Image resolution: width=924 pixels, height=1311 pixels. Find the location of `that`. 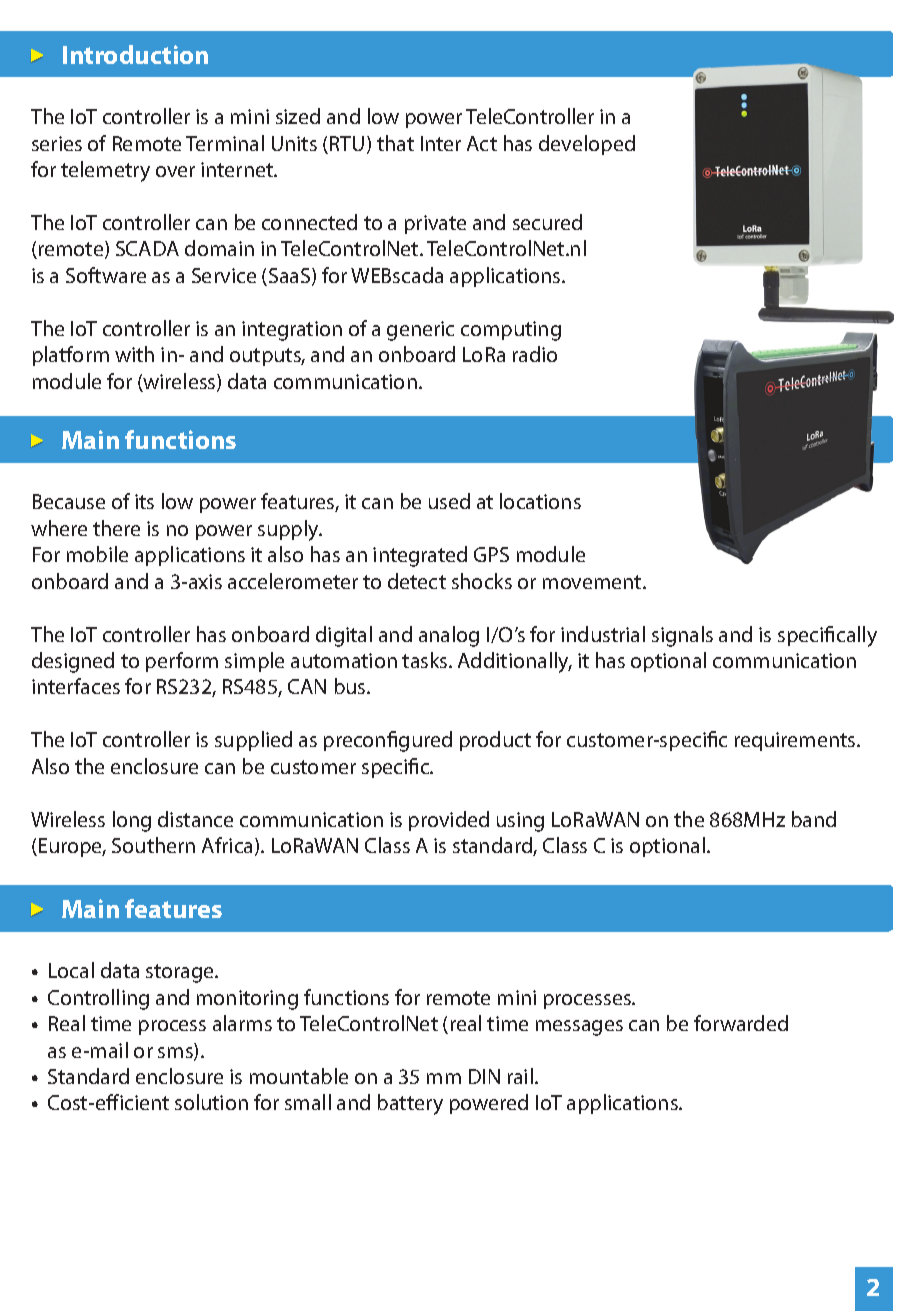

that is located at coordinates (395, 143).
